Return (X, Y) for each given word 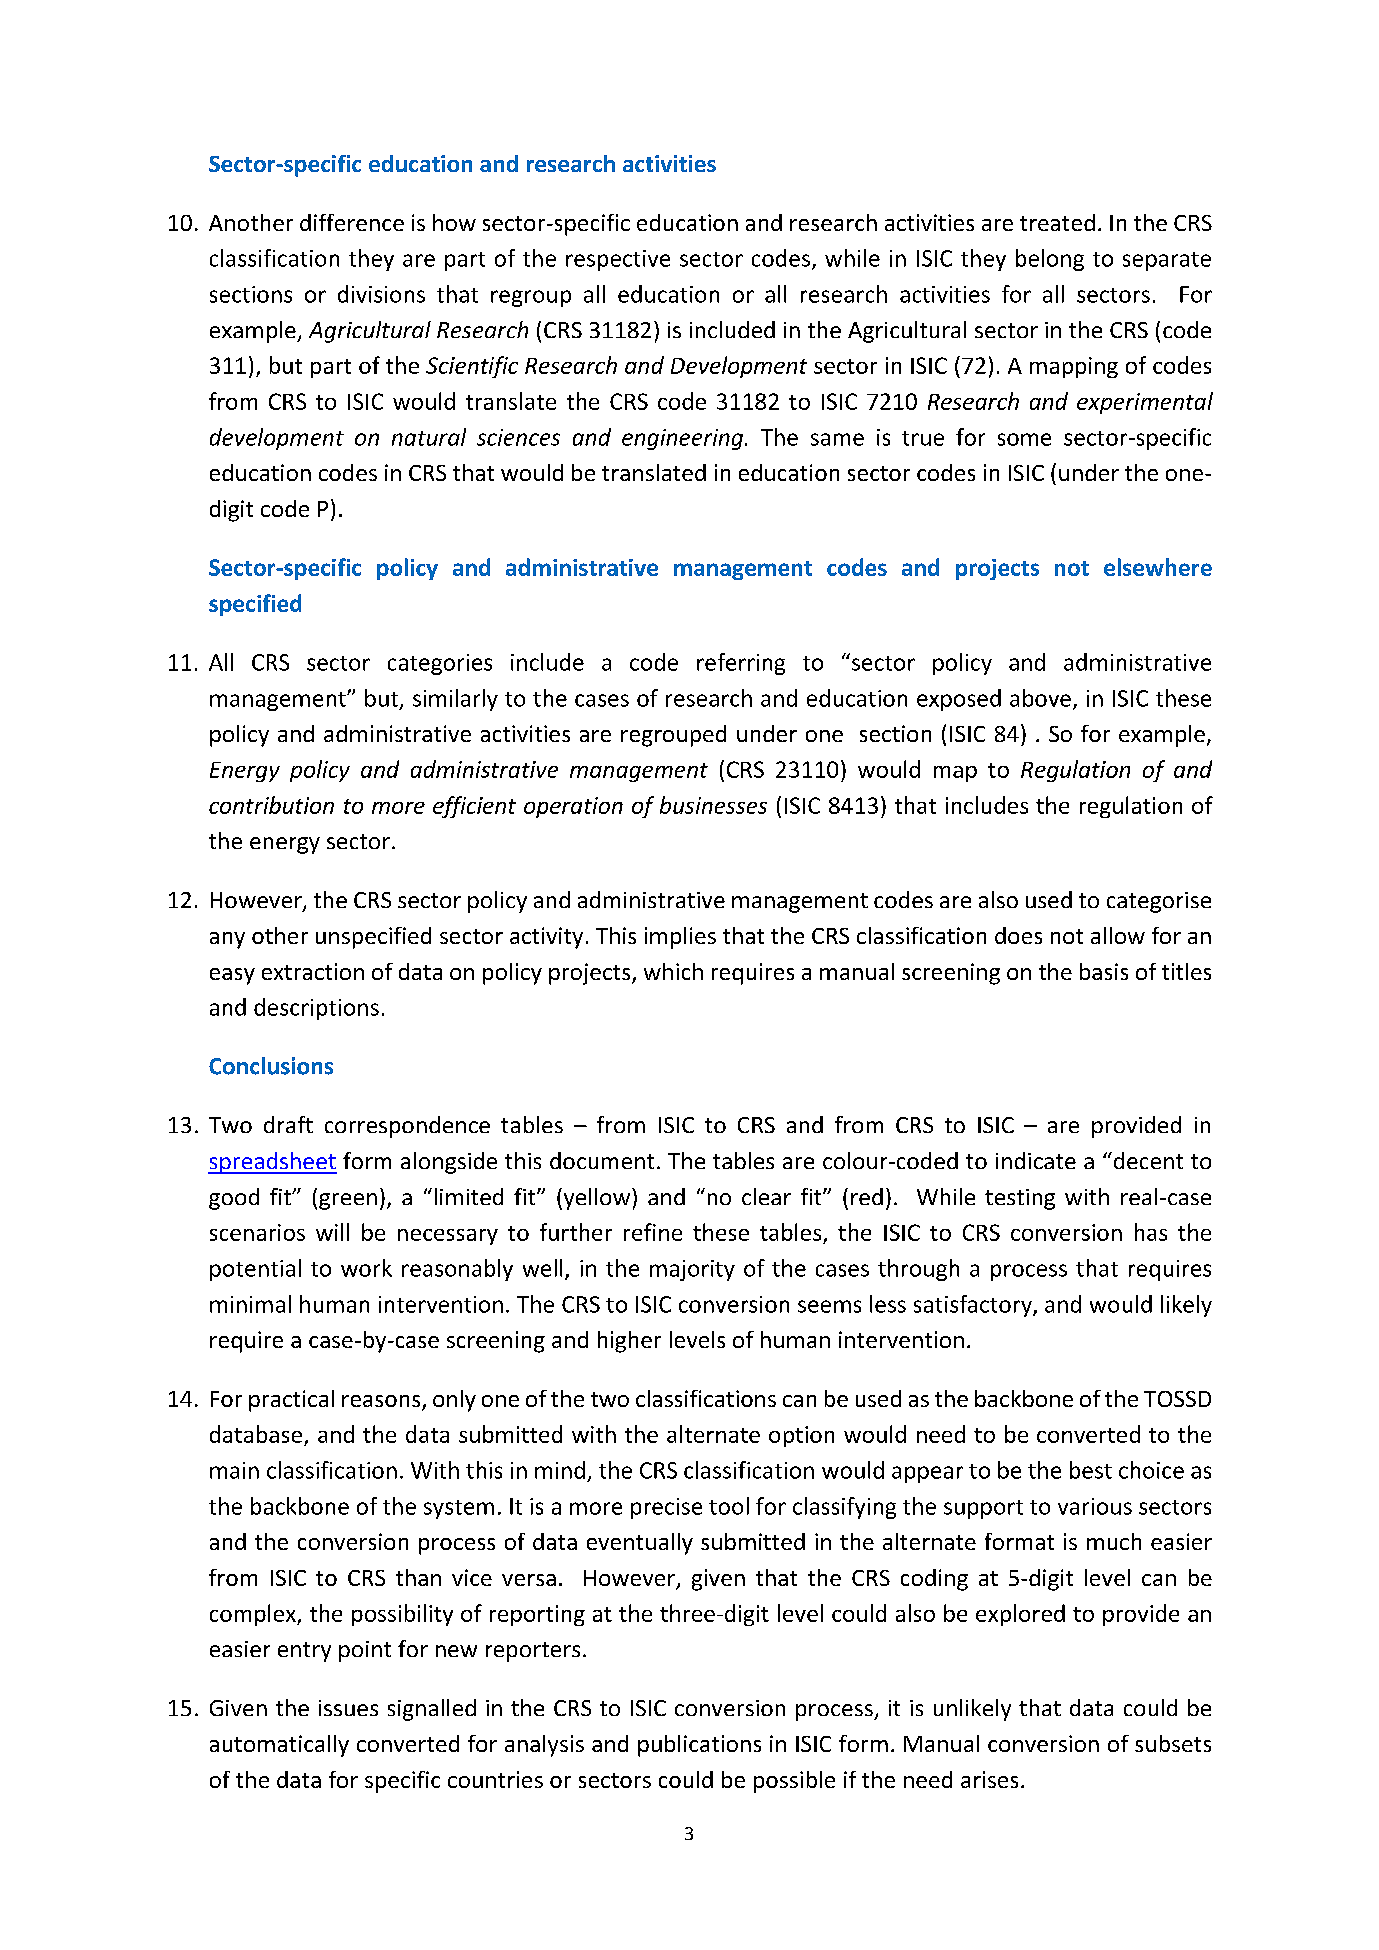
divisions (381, 294)
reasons (382, 1402)
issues (348, 1708)
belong (1050, 260)
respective (618, 260)
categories (440, 664)
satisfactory (974, 1306)
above (1040, 698)
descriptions (316, 1009)
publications (699, 1746)
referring (741, 664)
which (673, 971)
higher (629, 1342)
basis (1104, 971)
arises (989, 1779)
